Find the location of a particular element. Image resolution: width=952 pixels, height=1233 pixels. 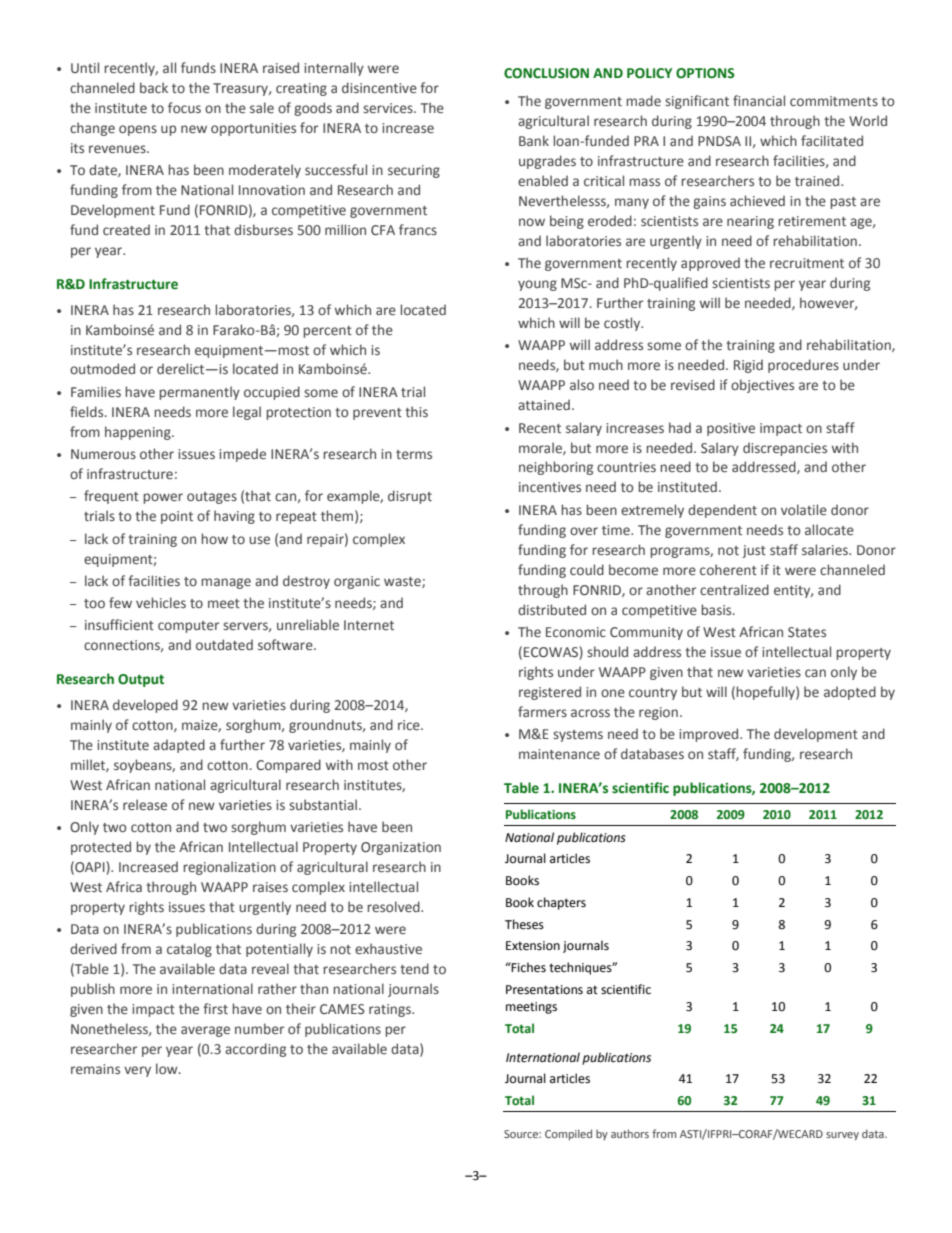

maintenance is located at coordinates (559, 754).
